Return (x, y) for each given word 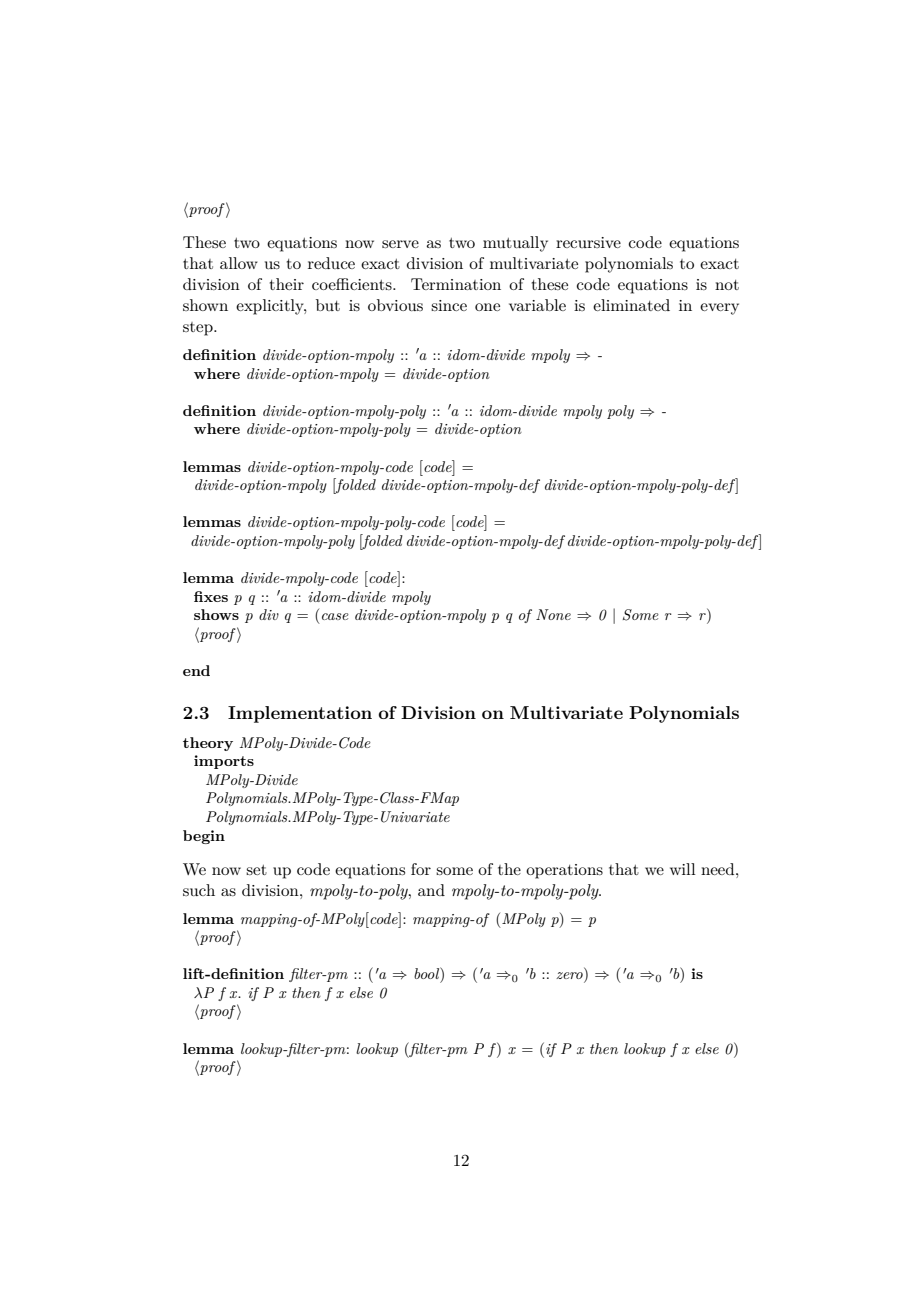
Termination (456, 284)
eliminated (631, 305)
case (335, 616)
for (421, 869)
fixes (211, 596)
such (199, 890)
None (553, 614)
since (449, 305)
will (683, 869)
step (199, 329)
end (196, 670)
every (719, 309)
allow (239, 263)
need (719, 869)
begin (204, 837)
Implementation (300, 714)
